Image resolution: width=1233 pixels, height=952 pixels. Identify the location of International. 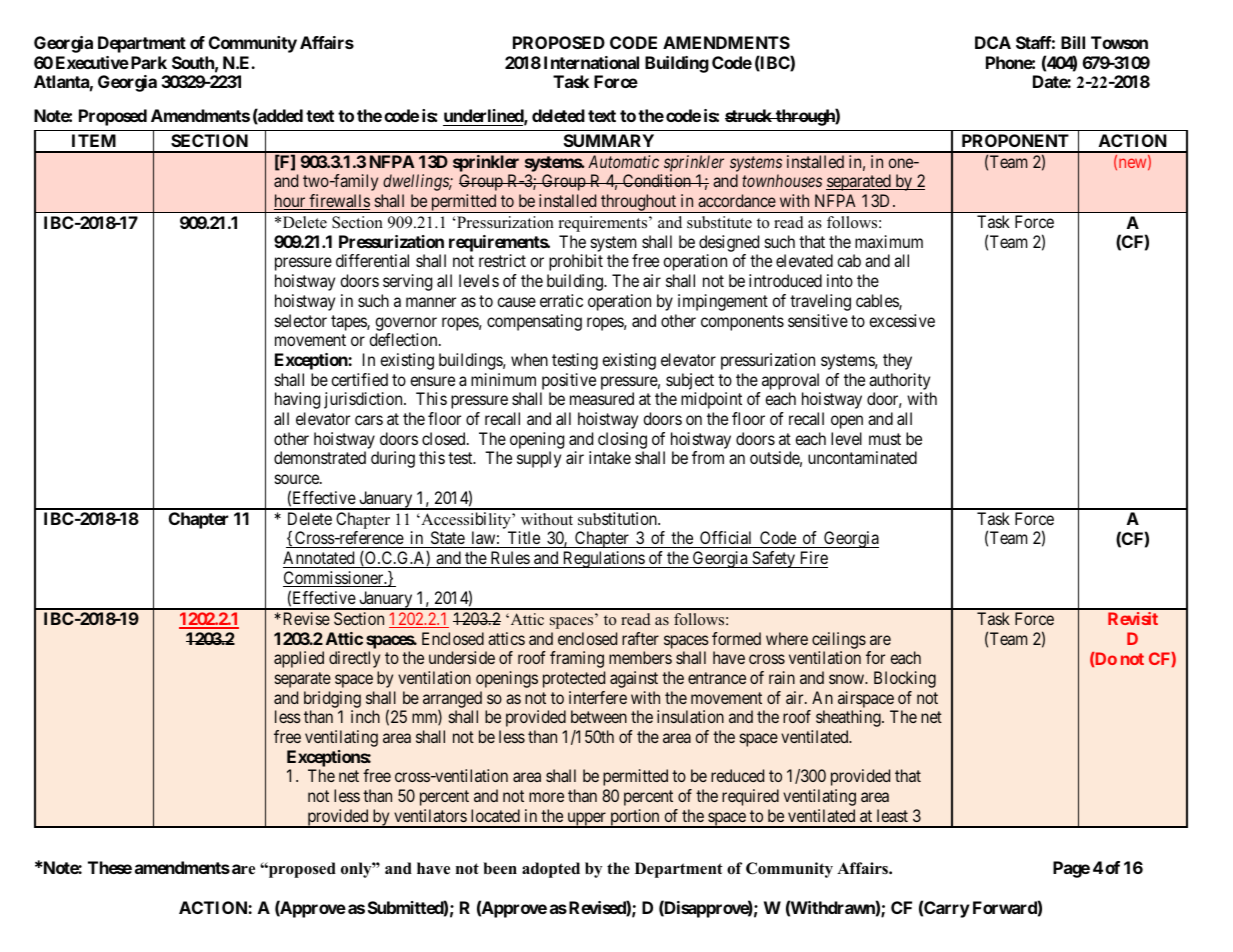
(591, 62).
